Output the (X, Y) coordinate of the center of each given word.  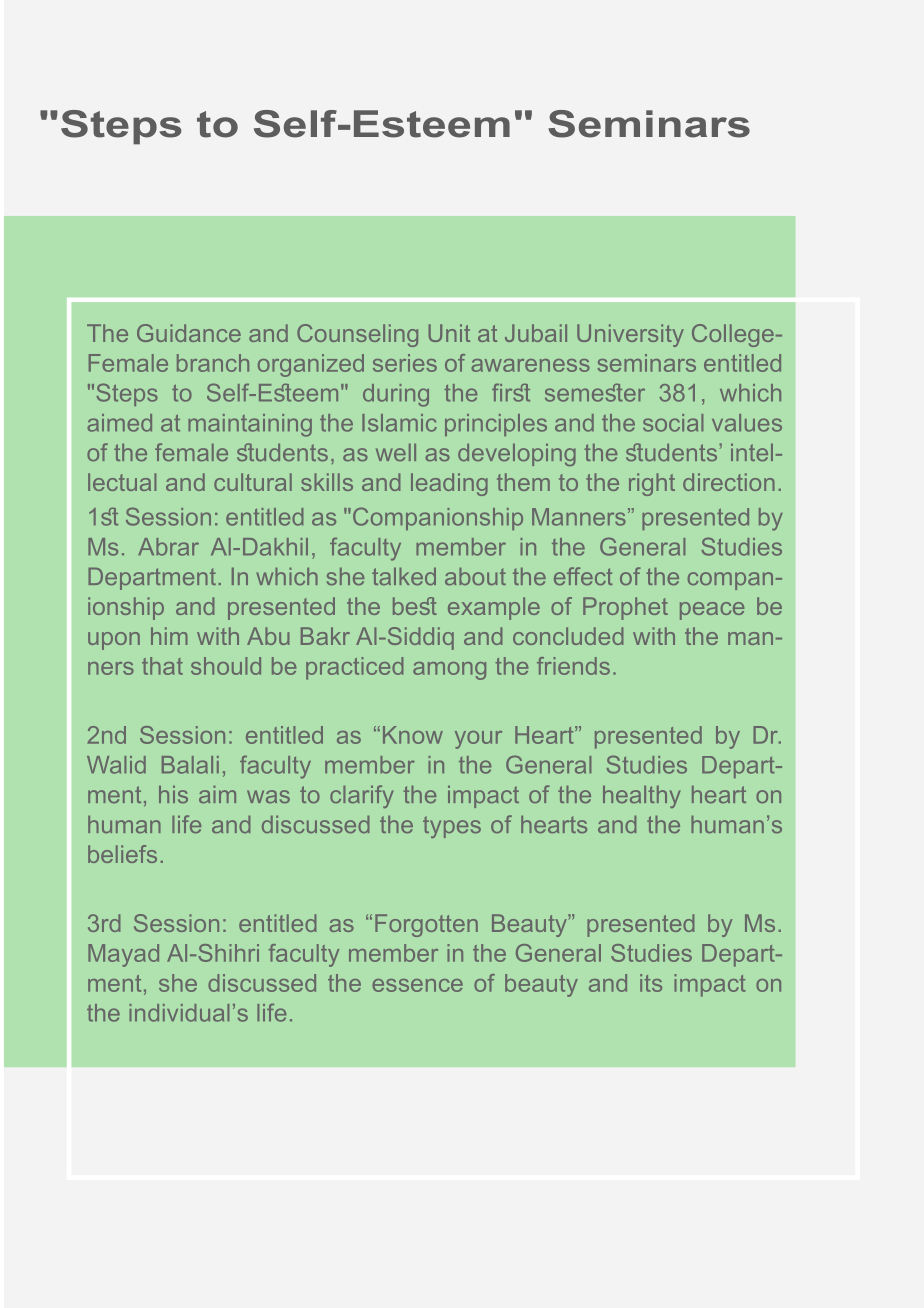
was (268, 796)
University (630, 335)
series (405, 363)
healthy (642, 796)
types (452, 827)
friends (573, 666)
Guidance (189, 333)
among (449, 671)
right (652, 484)
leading (449, 484)
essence (417, 985)
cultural (253, 482)
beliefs (122, 854)
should (226, 666)
